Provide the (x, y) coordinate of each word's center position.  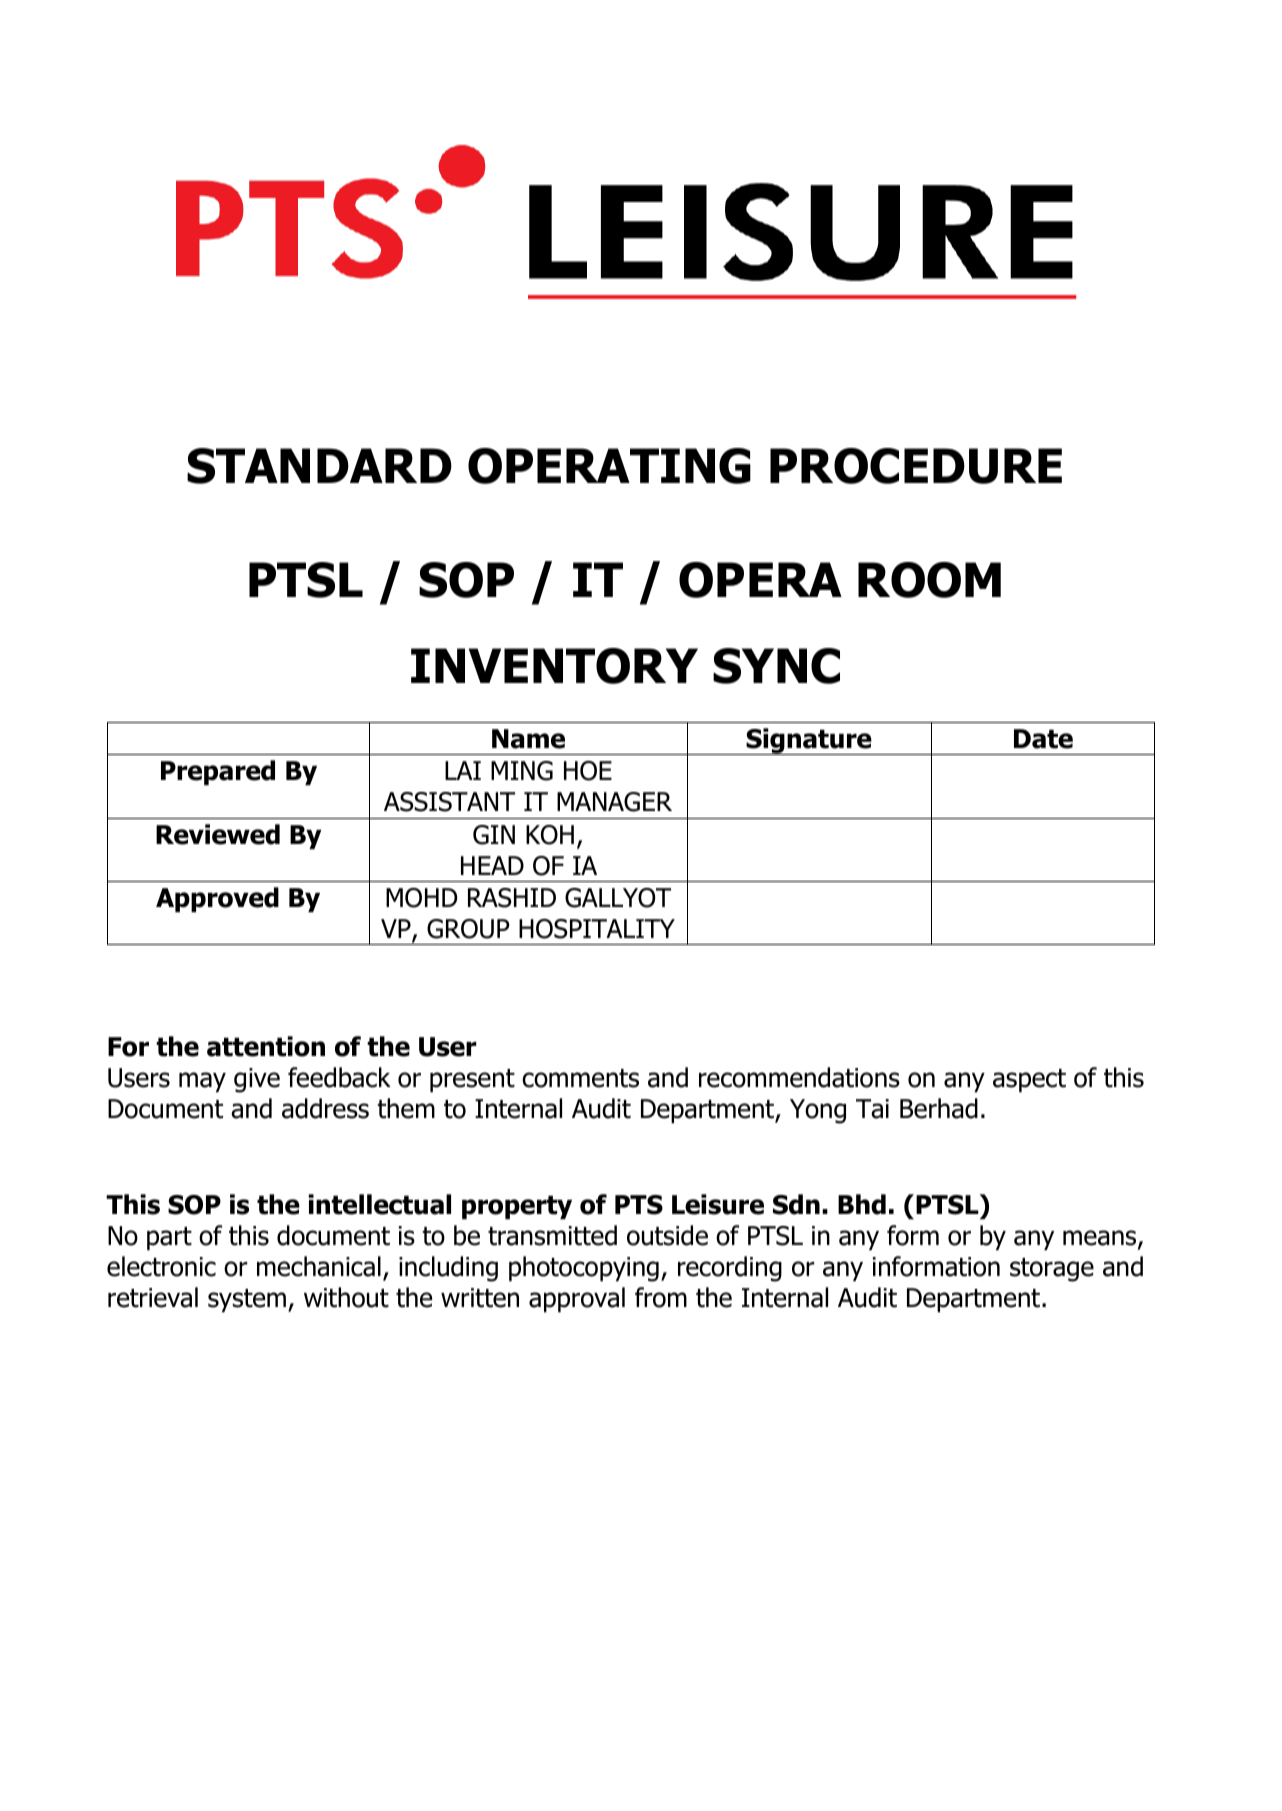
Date (1043, 739)
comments (580, 1078)
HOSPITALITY (597, 929)
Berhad (939, 1108)
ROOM (929, 580)
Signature (809, 741)
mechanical (319, 1266)
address (325, 1108)
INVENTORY (554, 666)
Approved (217, 900)
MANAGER (614, 802)
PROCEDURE (916, 466)
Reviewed (218, 834)
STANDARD (319, 466)
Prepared (218, 773)
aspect (1029, 1081)
